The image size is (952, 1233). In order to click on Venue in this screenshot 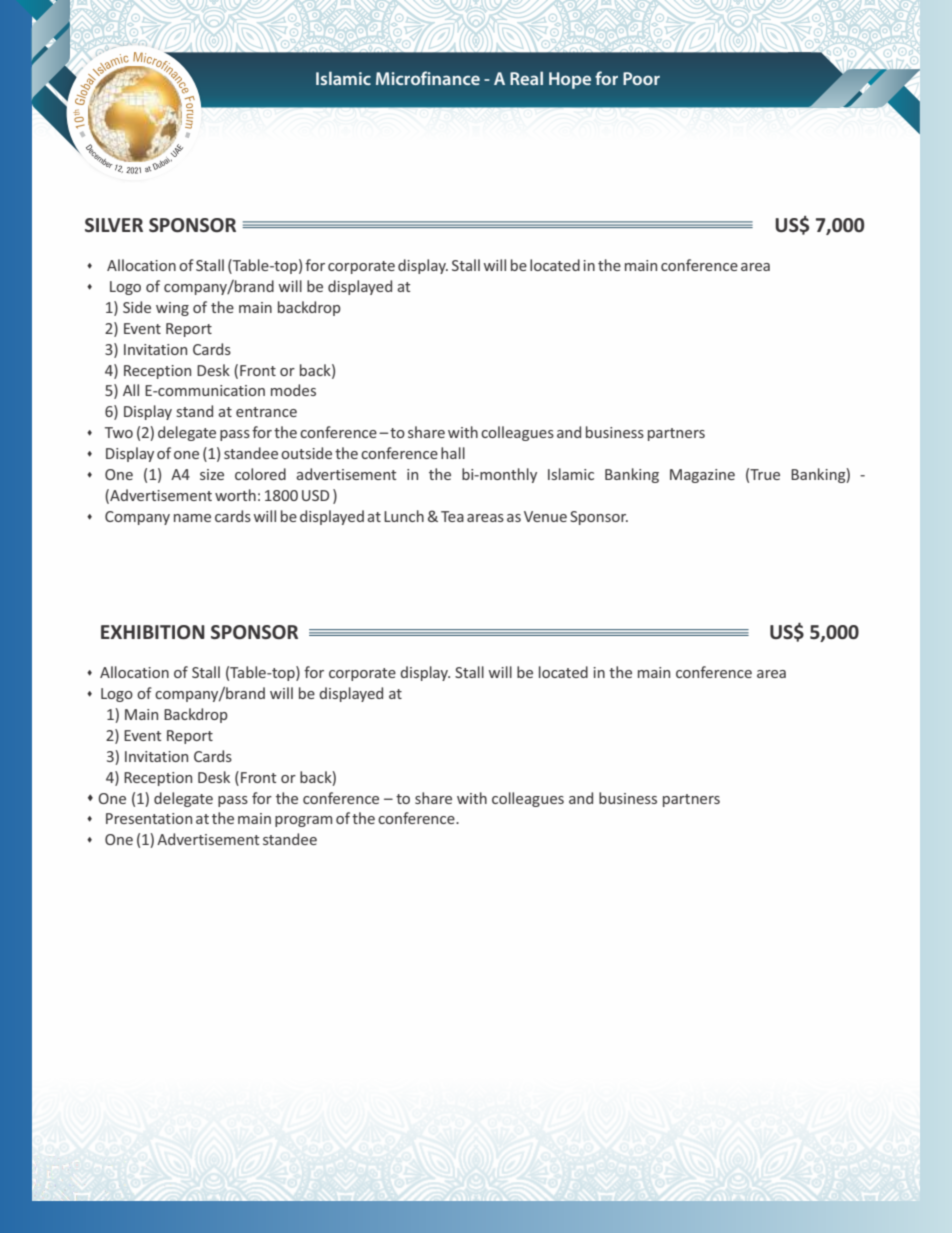, I will do `click(545, 516)`.
